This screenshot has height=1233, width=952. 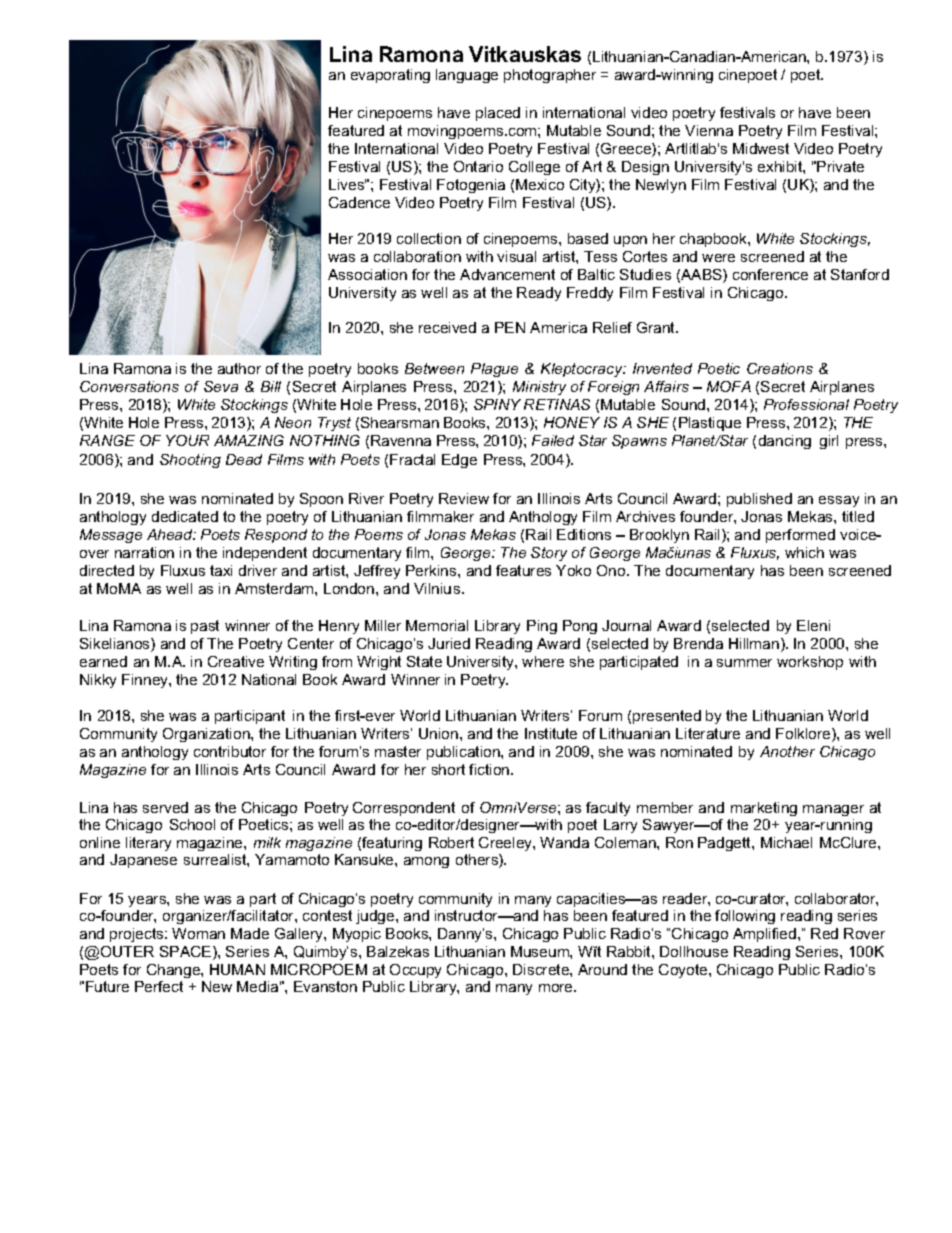 What do you see at coordinates (744, 663) in the screenshot?
I see `summer` at bounding box center [744, 663].
